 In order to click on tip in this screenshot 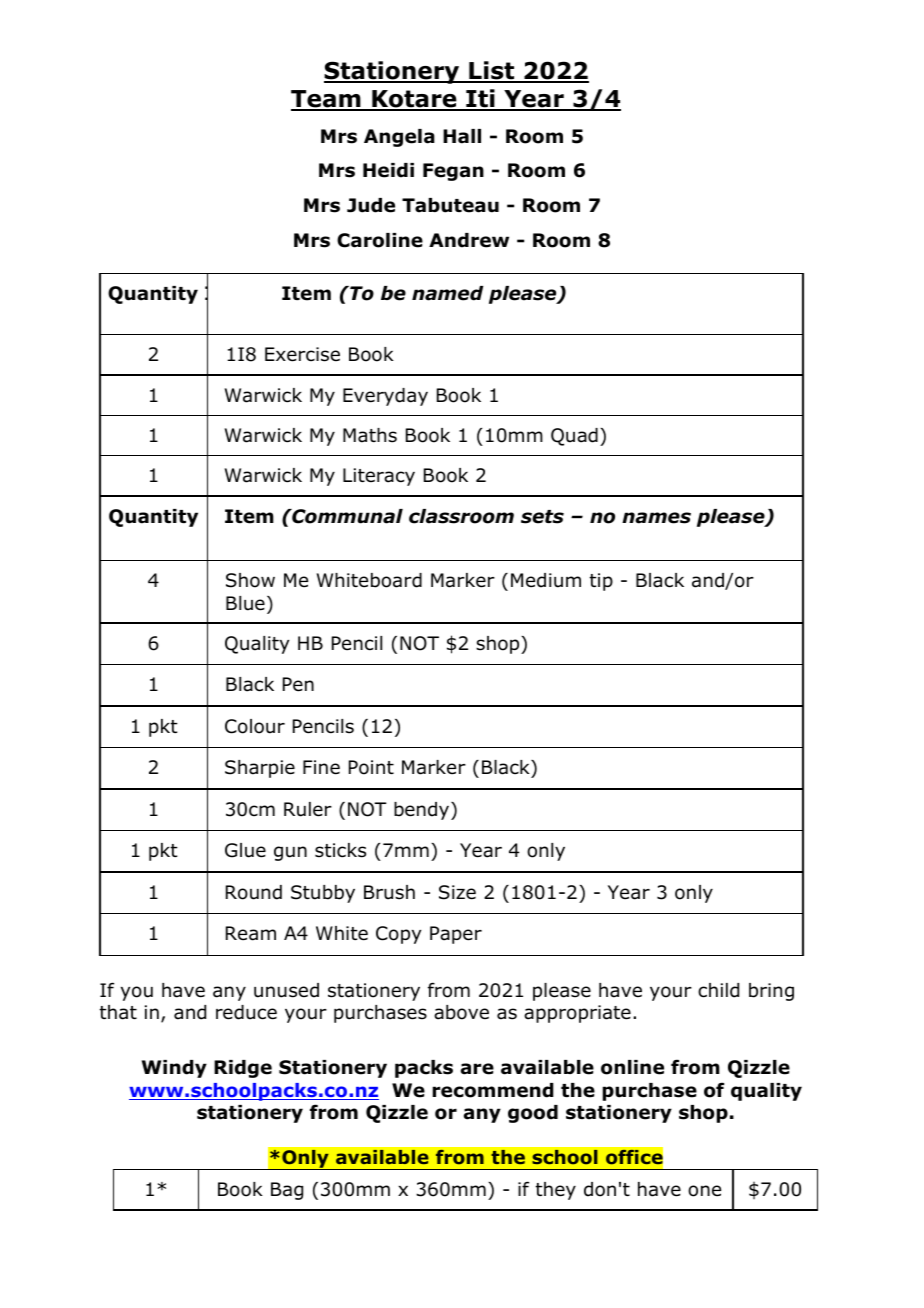, I will do `click(601, 582)`.
